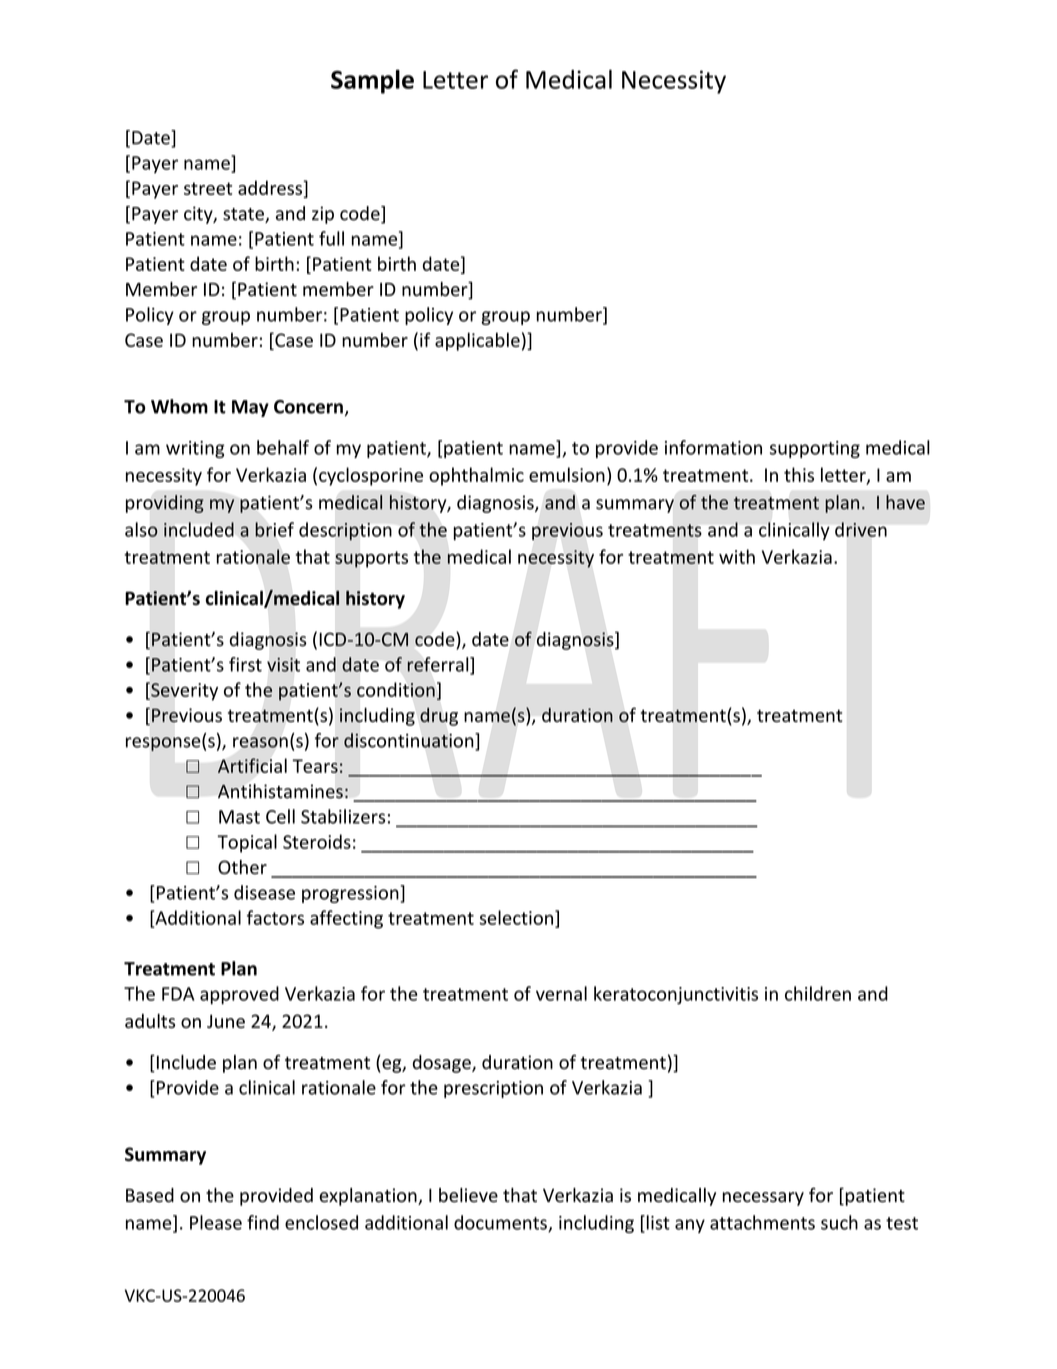  Describe the element at coordinates (252, 765) in the page. I see `Artificial` at that location.
